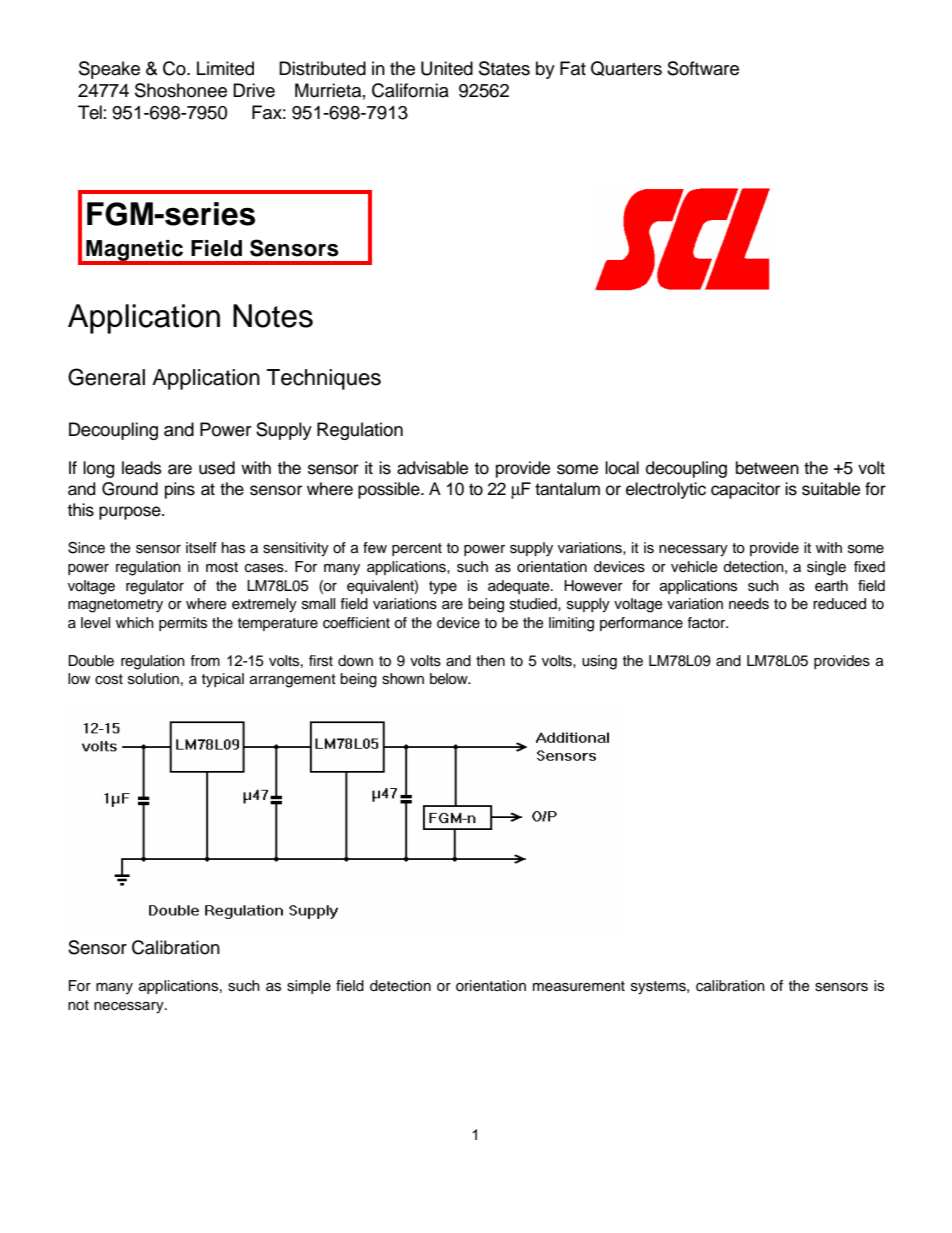 This screenshot has width=952, height=1233. Describe the element at coordinates (707, 623) in the screenshot. I see `factor` at that location.
